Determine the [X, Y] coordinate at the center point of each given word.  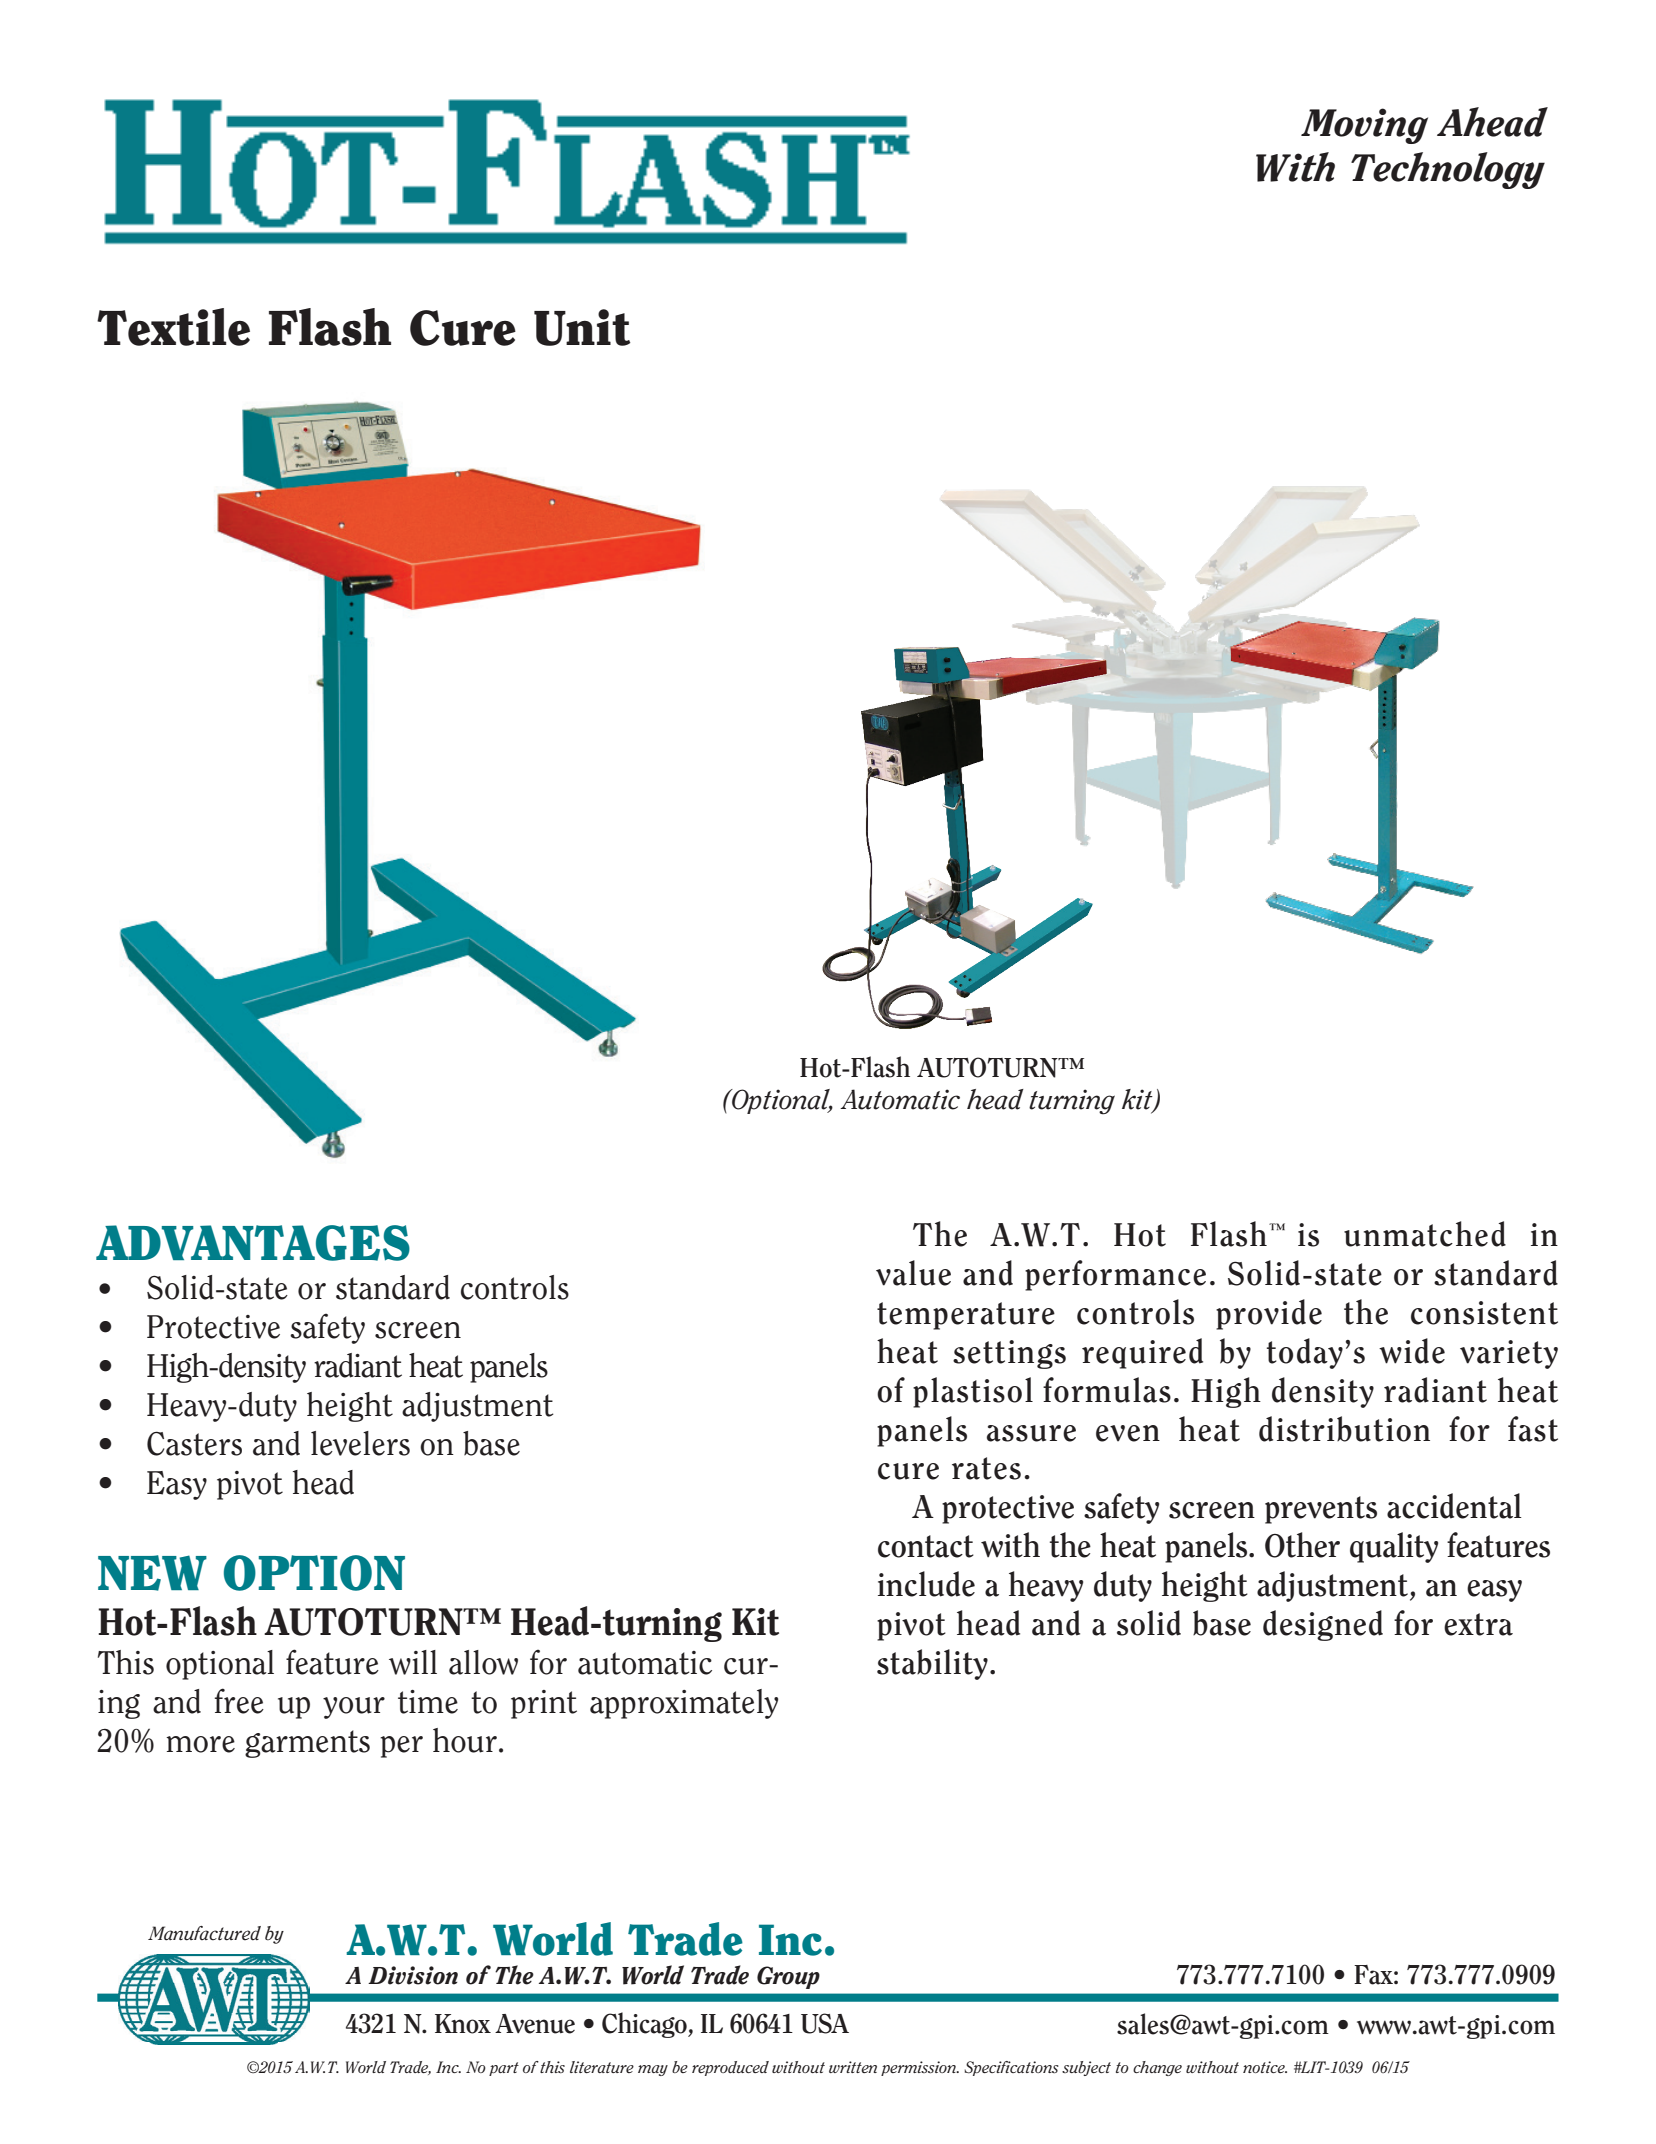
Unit [582, 327]
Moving [1364, 126]
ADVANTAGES [253, 1243]
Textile [173, 327]
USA [825, 2023]
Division [413, 1975]
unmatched [1425, 1234]
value [913, 1273]
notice [1265, 2067]
